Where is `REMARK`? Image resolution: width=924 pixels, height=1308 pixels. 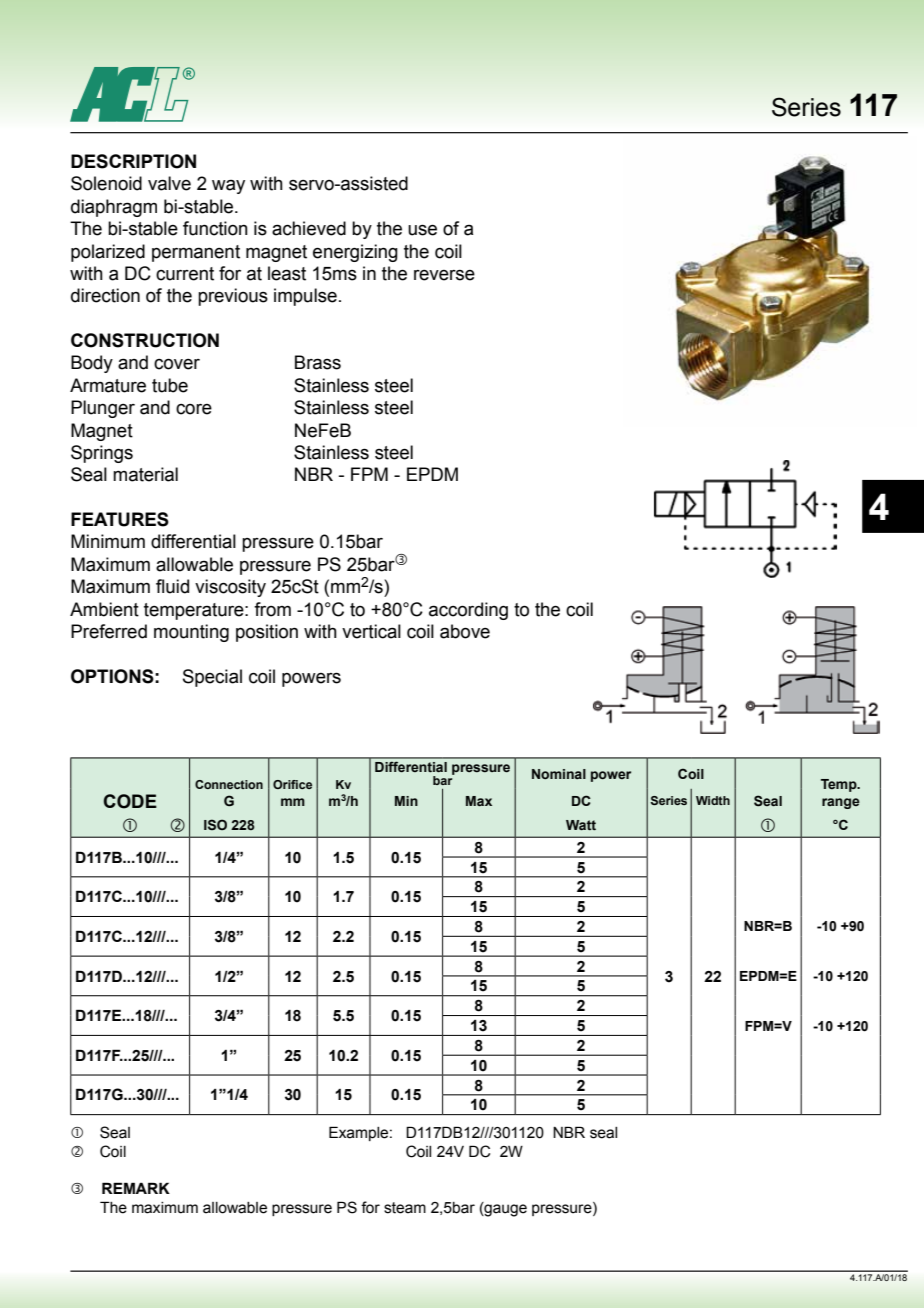 REMARK is located at coordinates (136, 1188).
